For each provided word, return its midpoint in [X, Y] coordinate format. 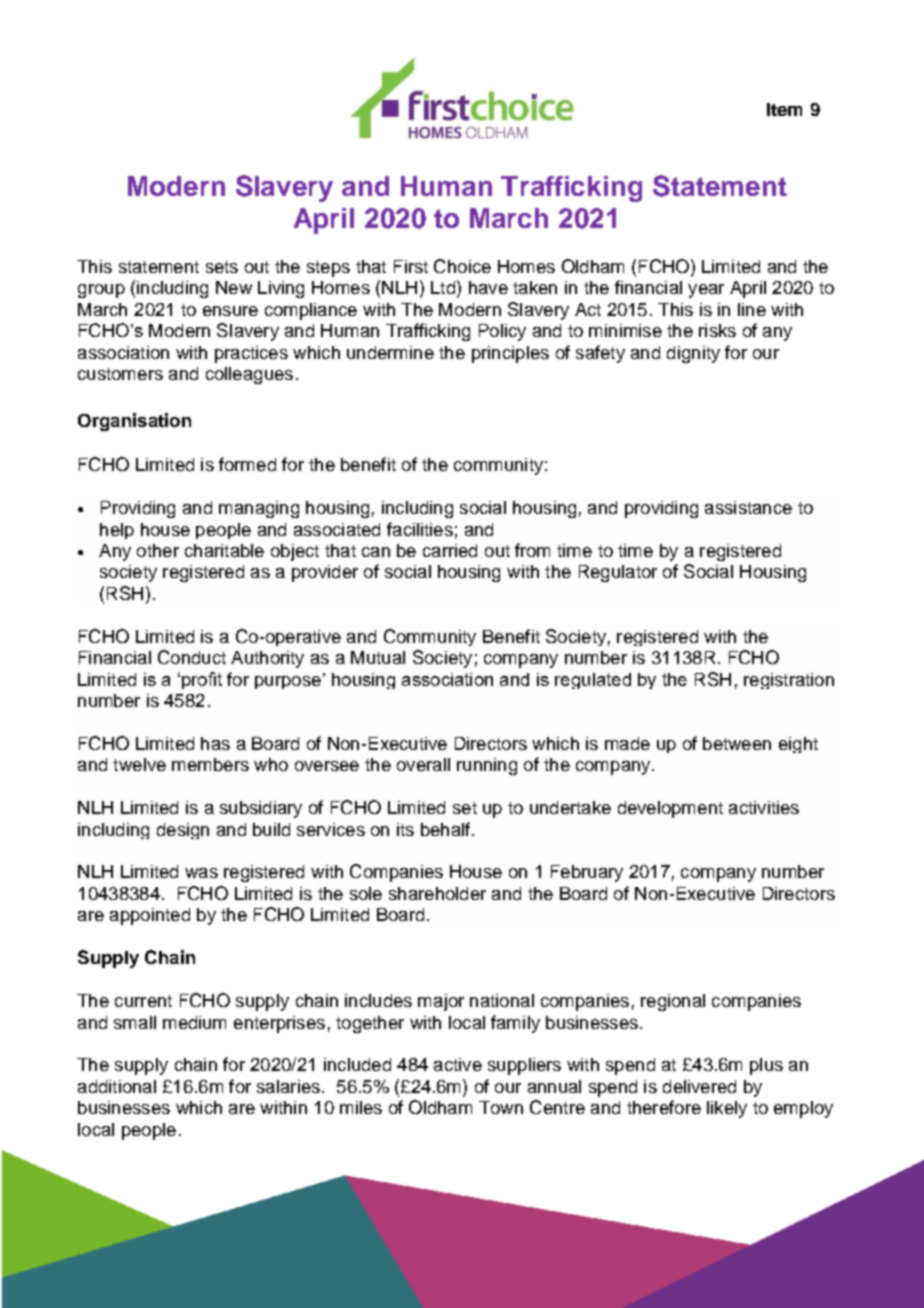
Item [784, 109]
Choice [462, 266]
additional [117, 1086]
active [458, 1064]
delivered [699, 1086]
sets [222, 267]
